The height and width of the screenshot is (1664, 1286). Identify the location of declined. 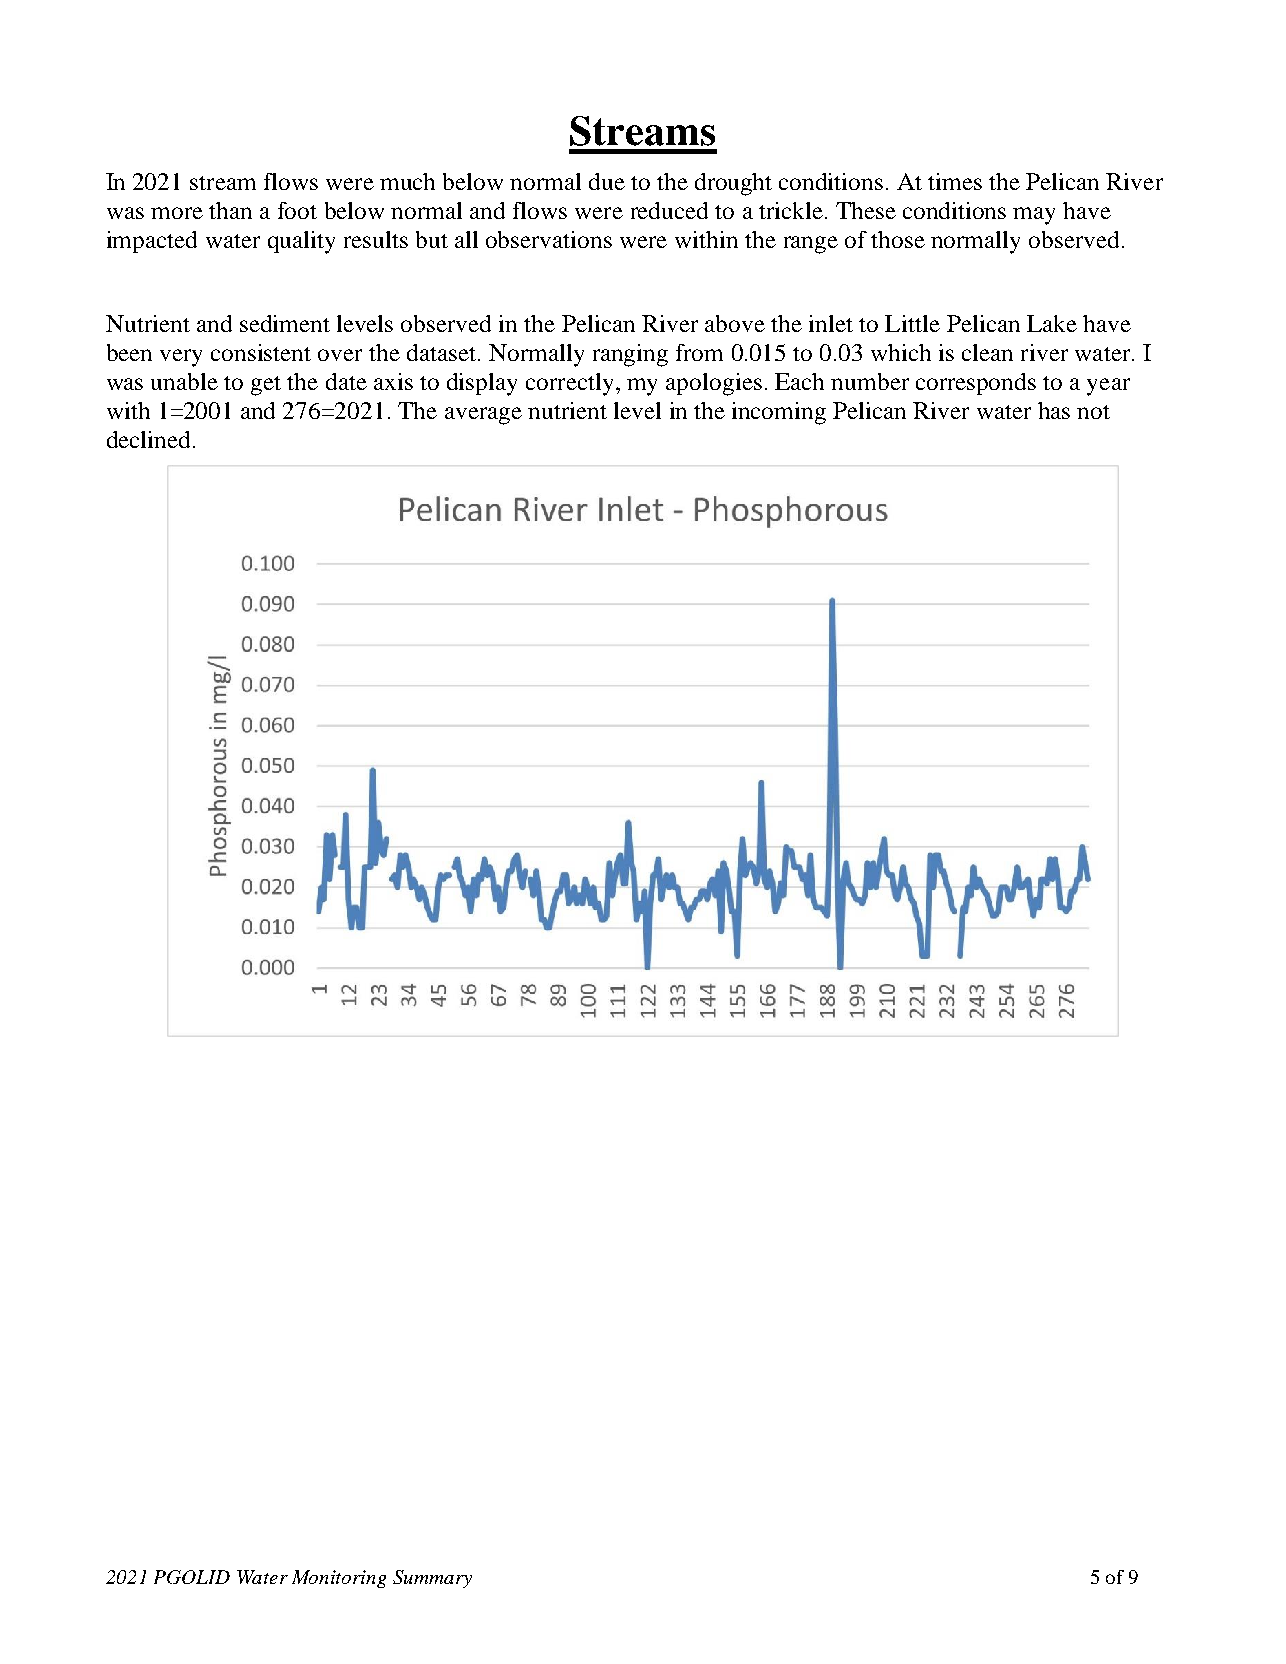
(148, 439).
